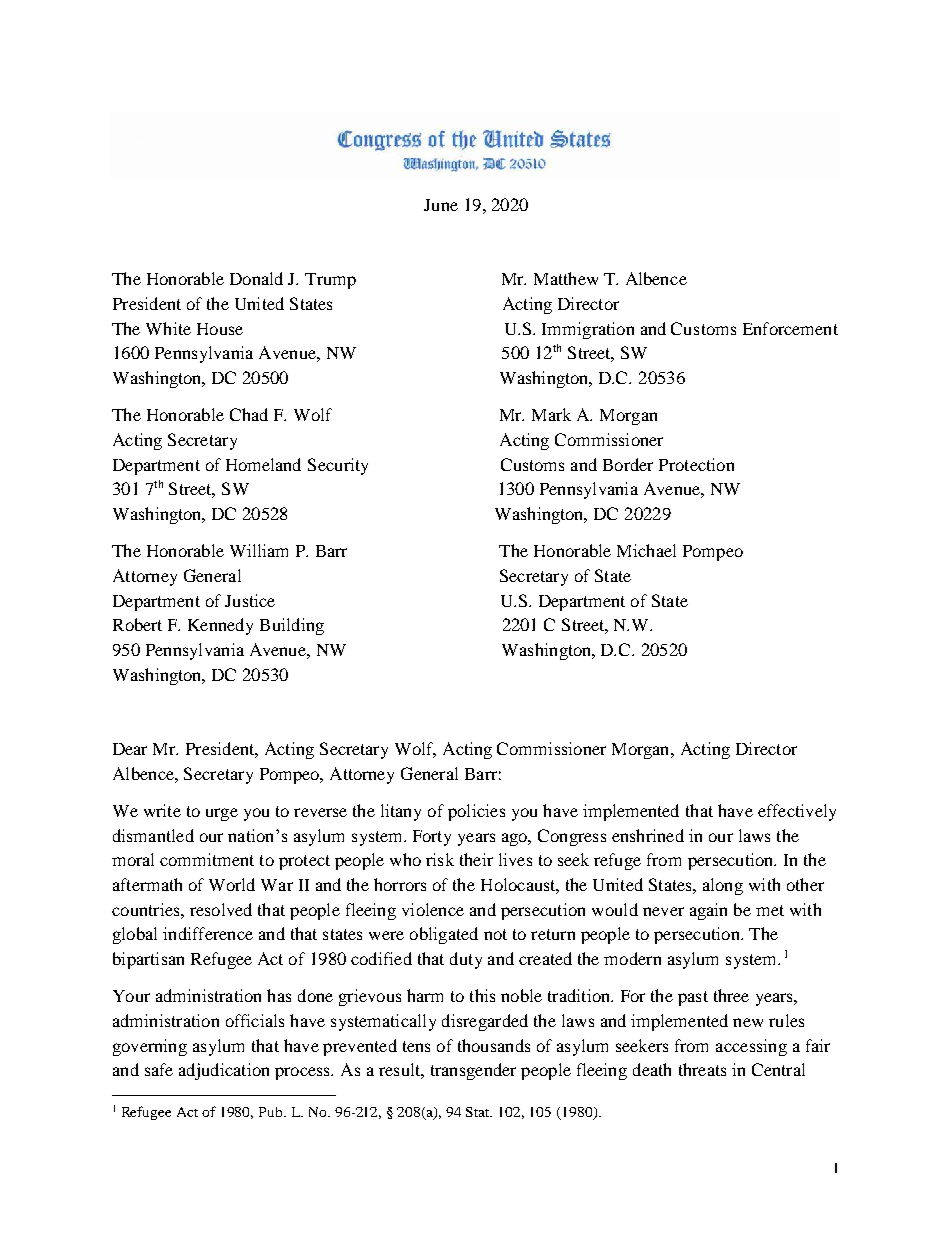 The width and height of the screenshot is (952, 1233). Describe the element at coordinates (790, 328) in the screenshot. I see `Enforcement` at that location.
